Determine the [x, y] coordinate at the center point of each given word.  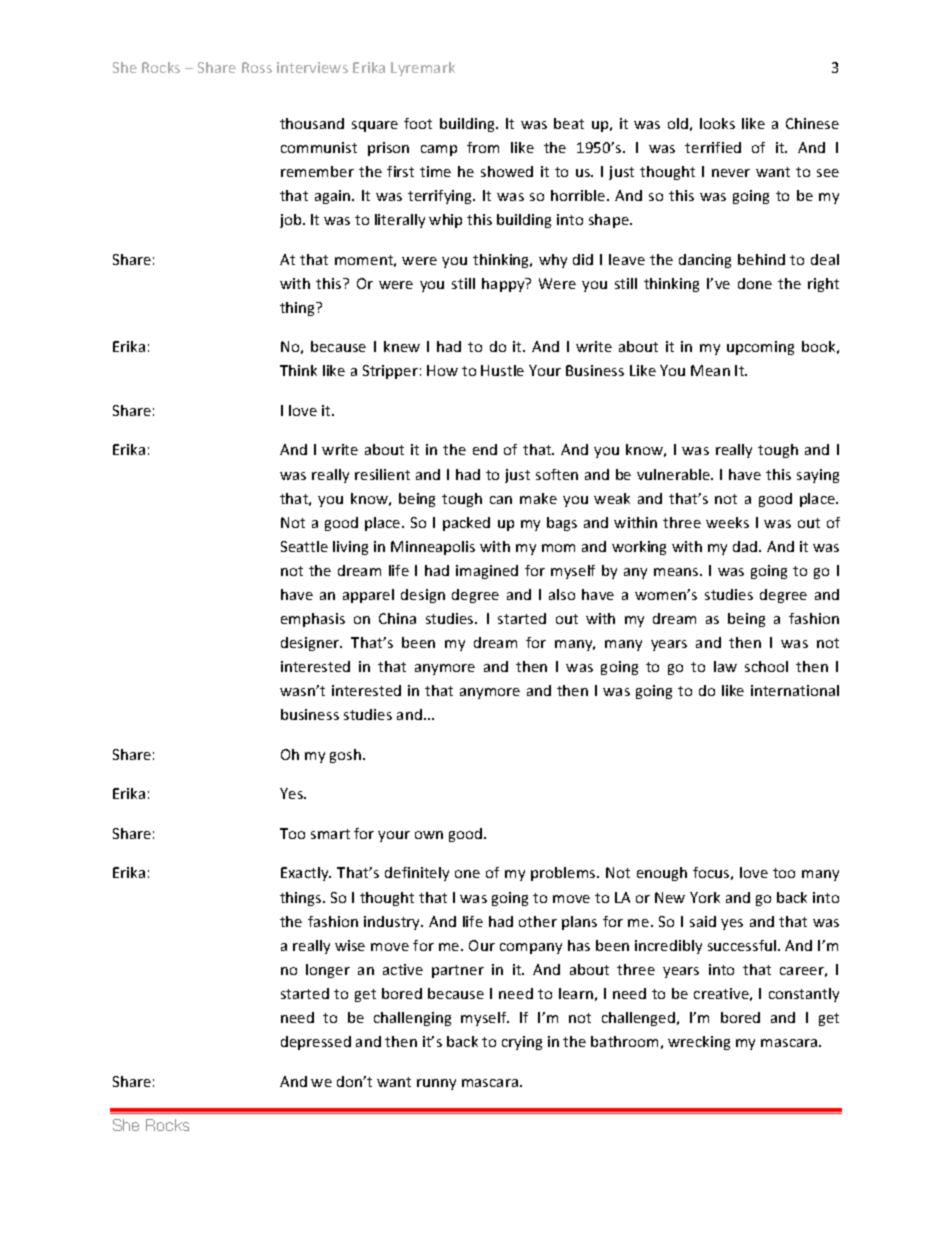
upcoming [760, 348]
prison [388, 149]
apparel [368, 596]
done [755, 283]
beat [569, 123]
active [403, 969]
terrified [713, 147]
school [766, 666]
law [725, 666]
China [397, 618]
